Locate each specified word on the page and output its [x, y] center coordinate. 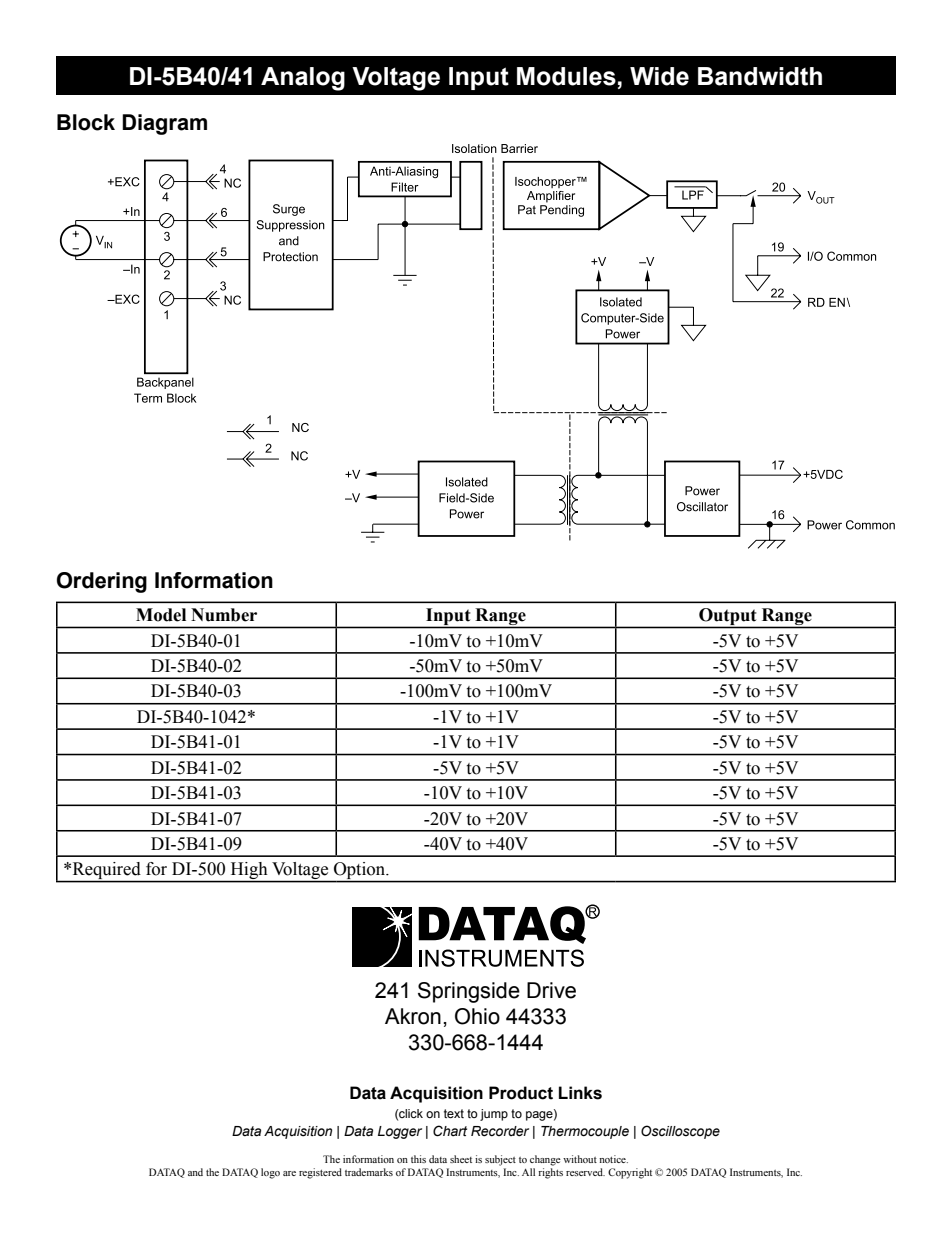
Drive [551, 990]
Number [224, 615]
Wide [659, 76]
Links [580, 1093]
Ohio [477, 1016]
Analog [303, 79]
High [249, 872]
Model [161, 615]
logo [270, 1173]
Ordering [102, 582]
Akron [413, 1016]
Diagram [164, 124]
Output [728, 618]
